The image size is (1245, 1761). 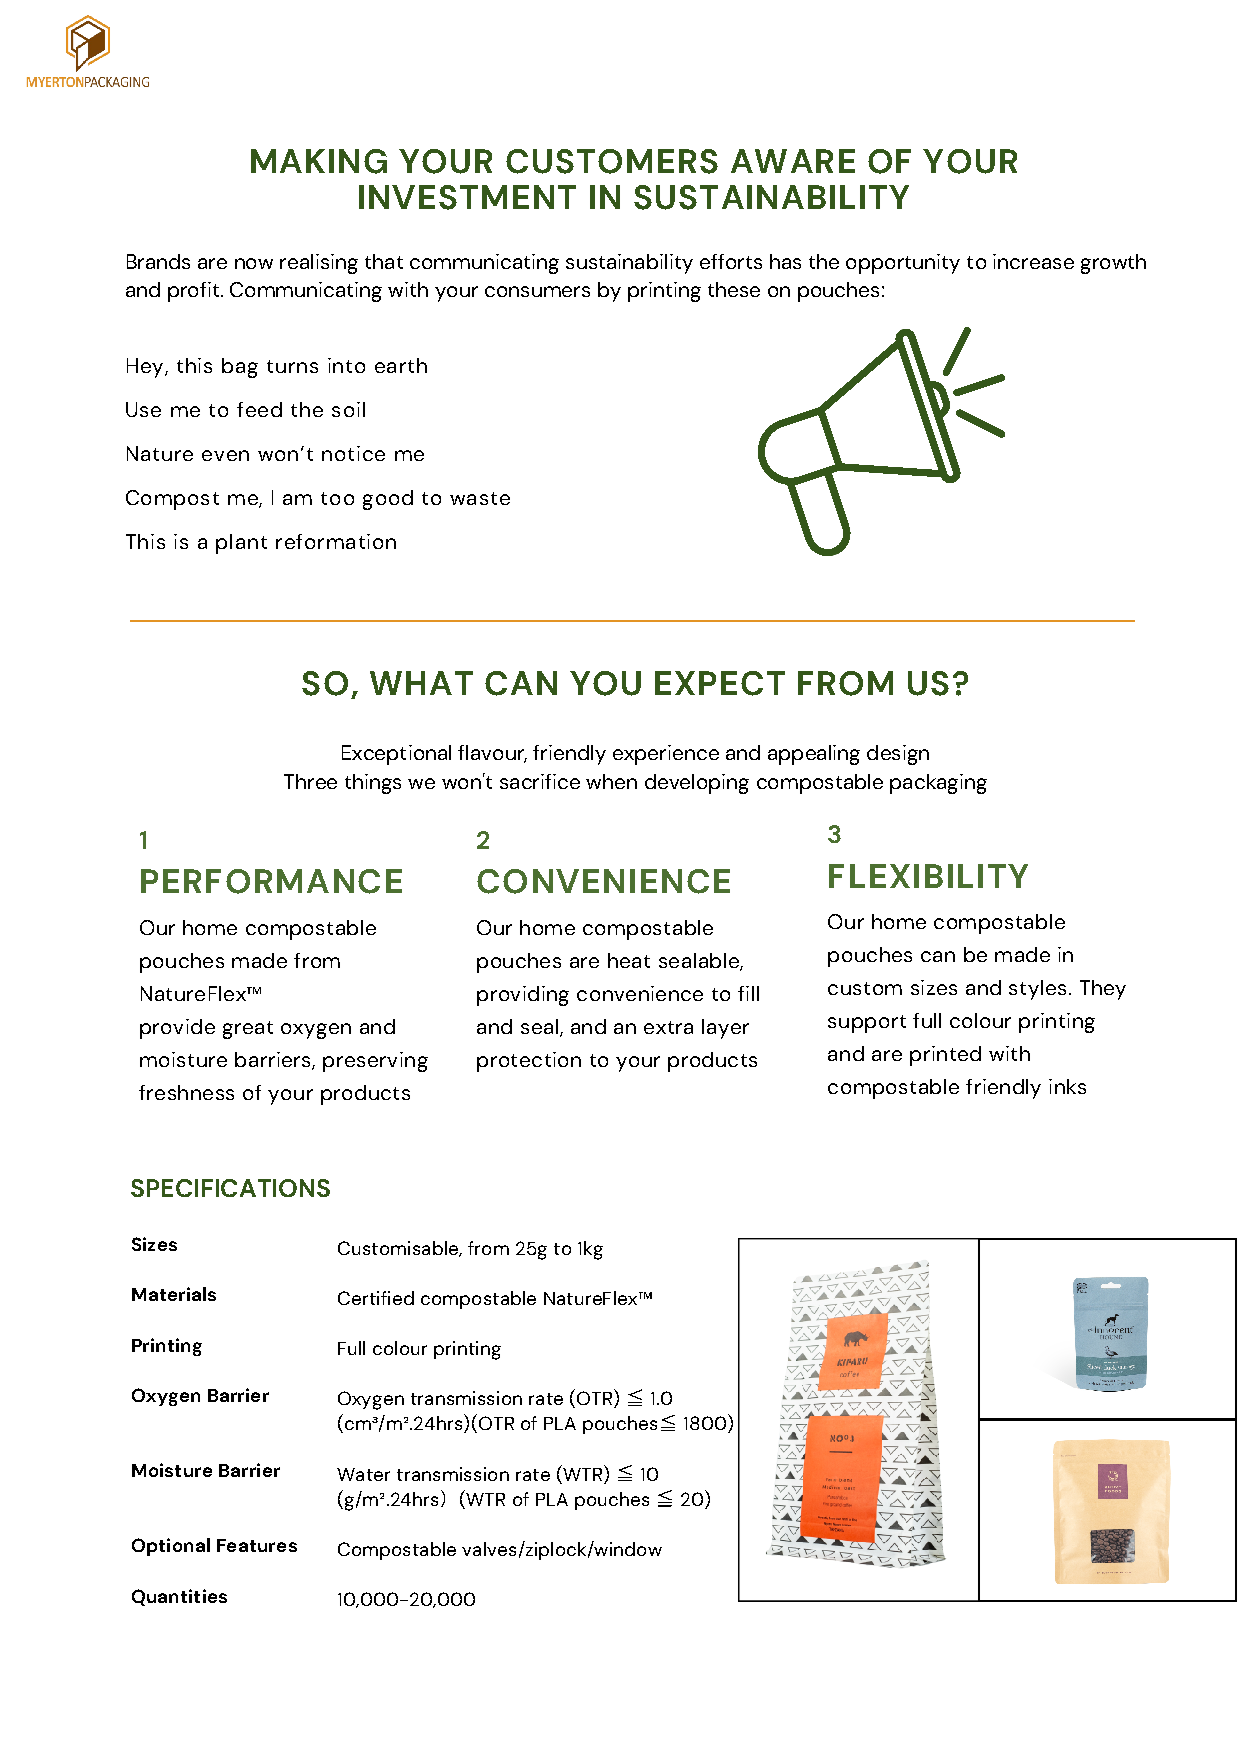 I want to click on Features, so click(x=257, y=1545).
